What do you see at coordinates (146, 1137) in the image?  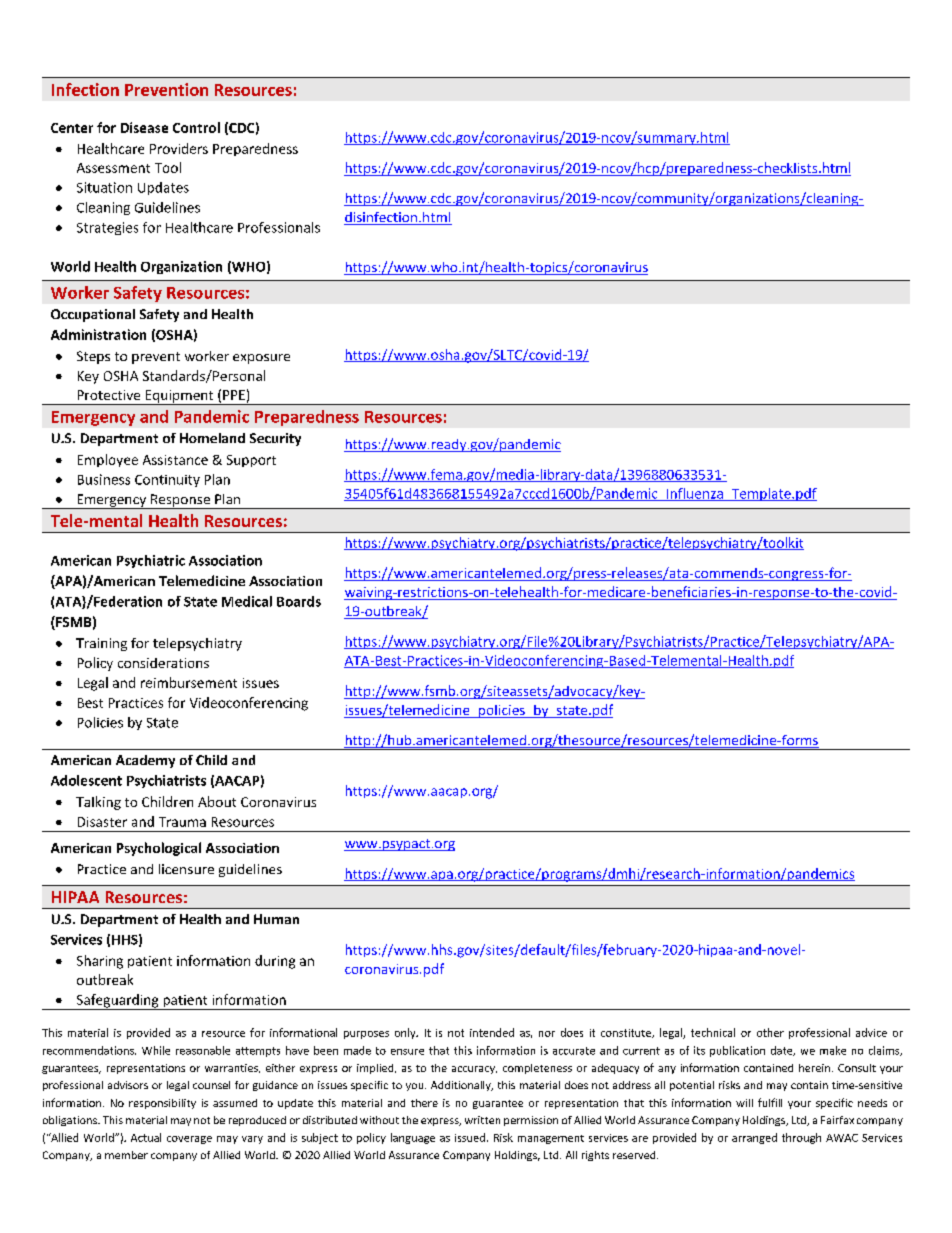 I see `Actual` at bounding box center [146, 1137].
